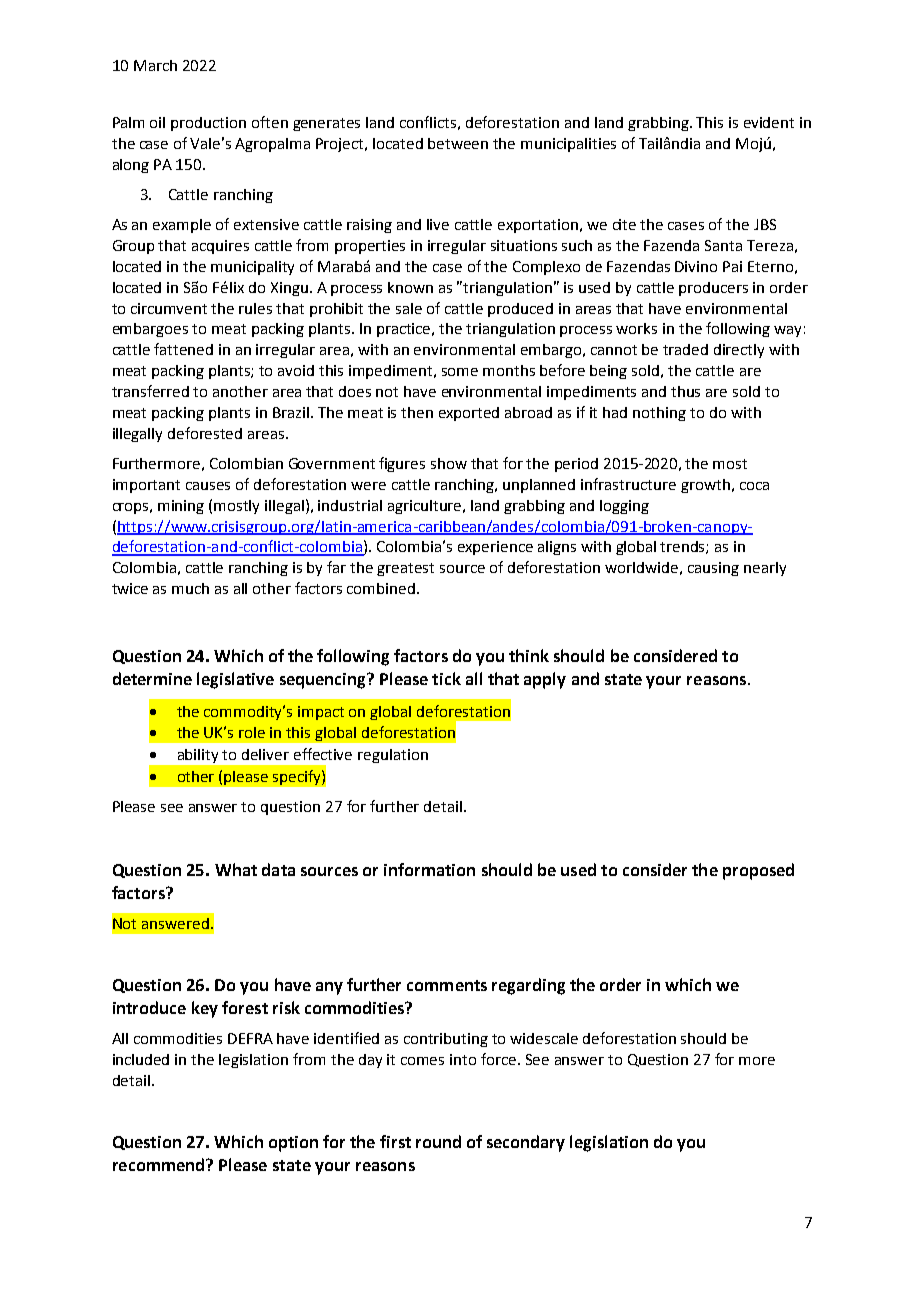  What do you see at coordinates (449, 463) in the screenshot?
I see `show` at bounding box center [449, 463].
